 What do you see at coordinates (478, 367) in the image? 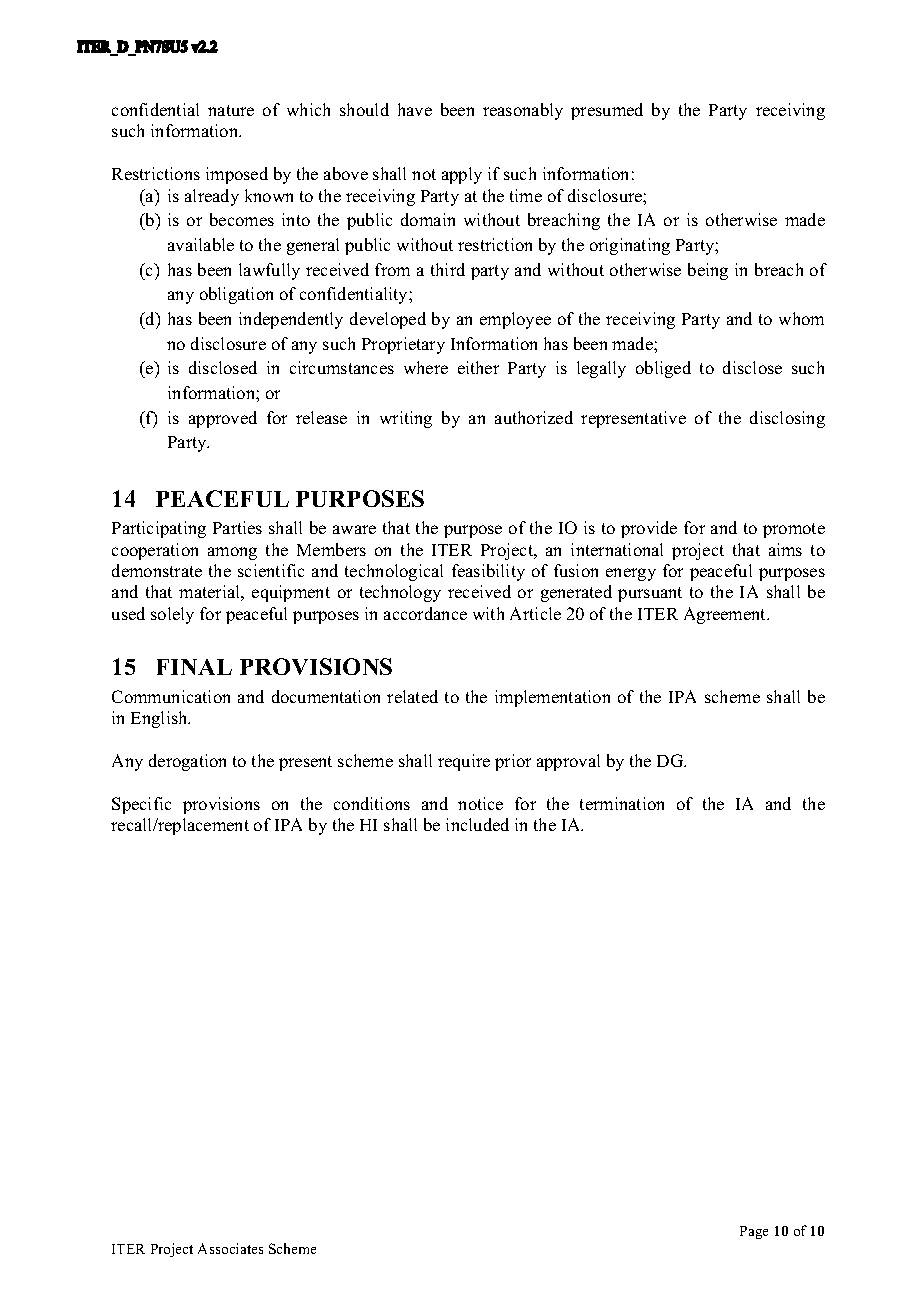
I see `either` at bounding box center [478, 367].
